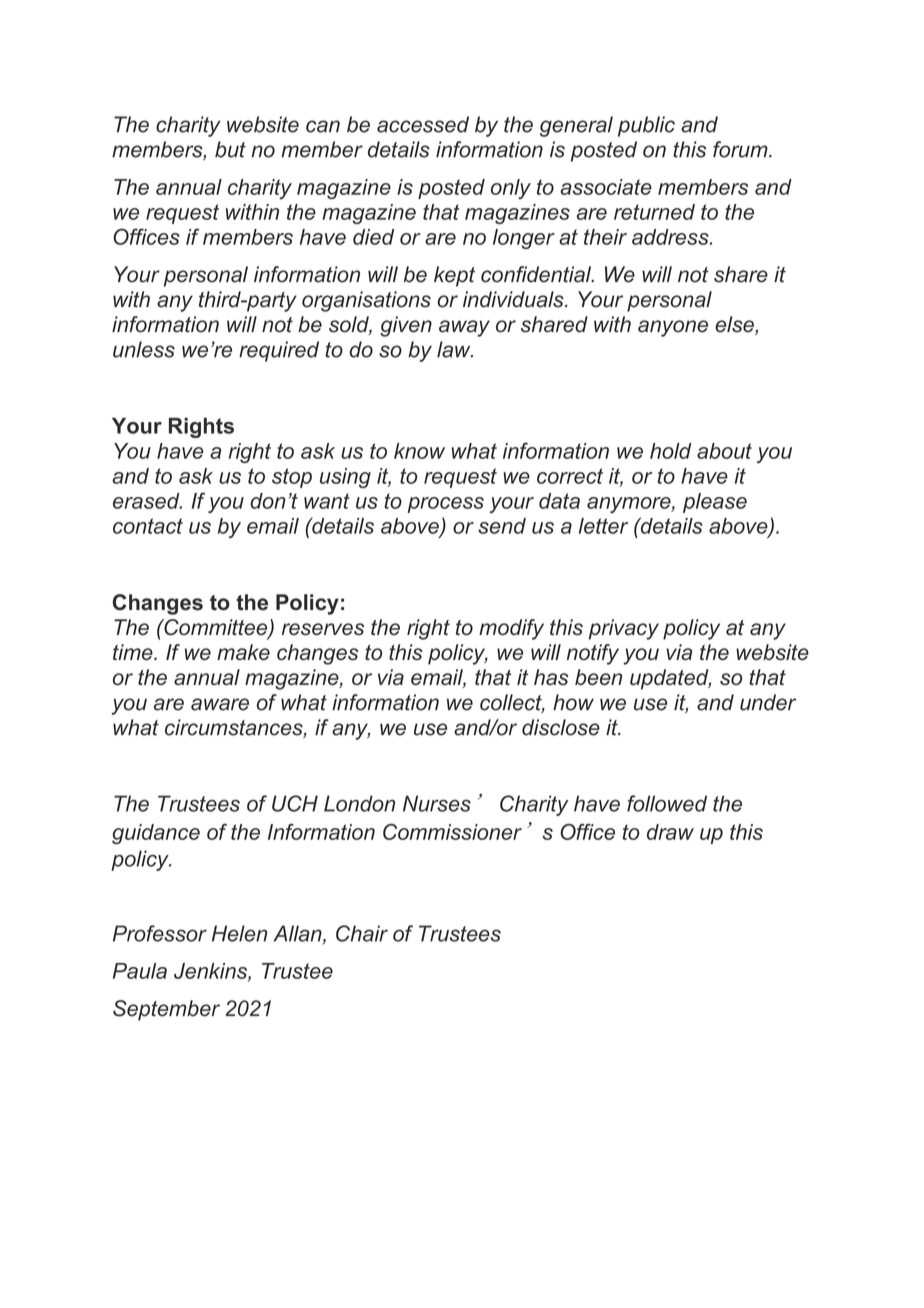 Image resolution: width=924 pixels, height=1308 pixels. What do you see at coordinates (715, 503) in the document?
I see `please` at bounding box center [715, 503].
